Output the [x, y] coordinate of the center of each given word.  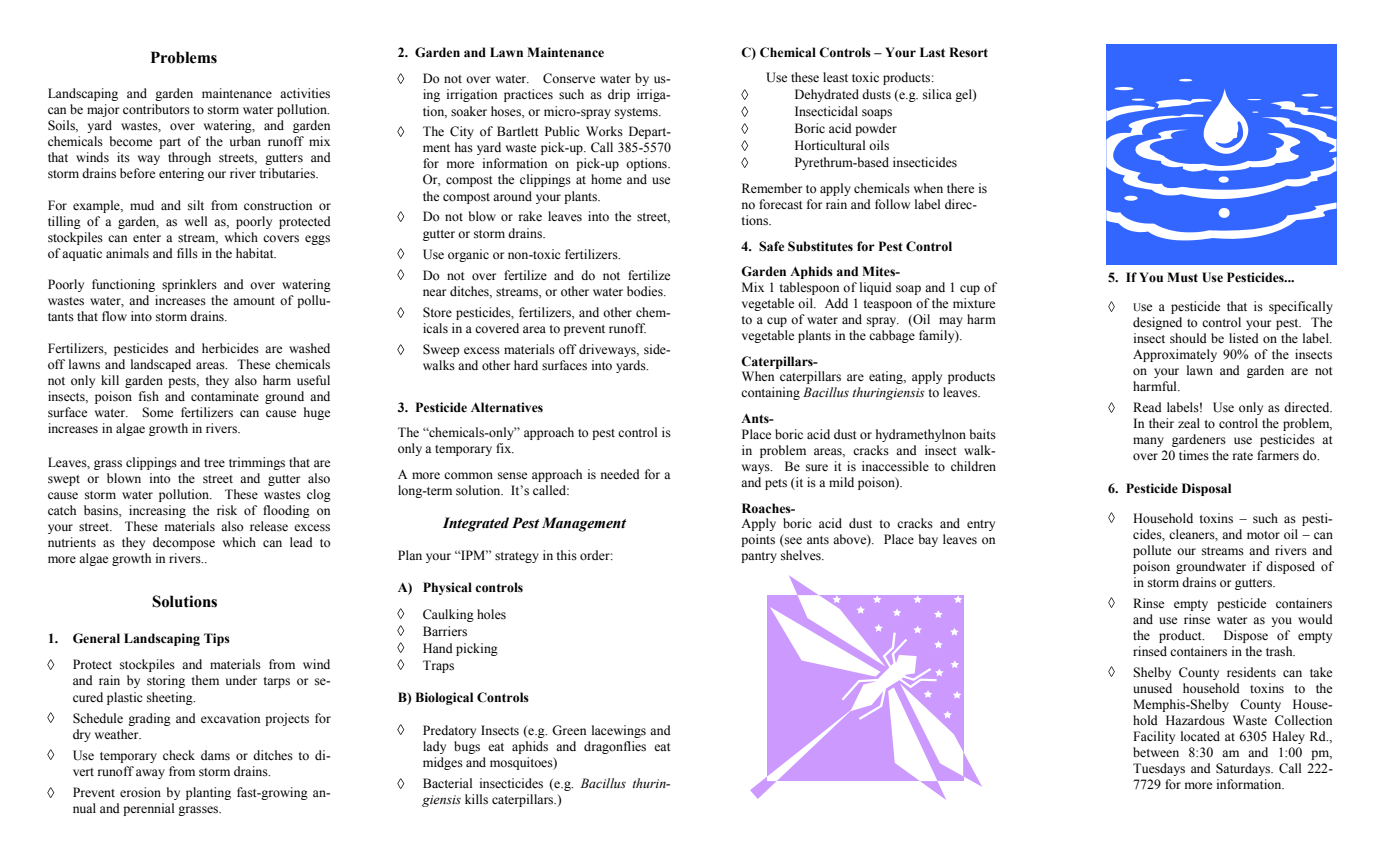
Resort [968, 52]
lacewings [619, 731]
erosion [140, 792]
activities [305, 93]
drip [619, 95]
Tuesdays [1159, 769]
